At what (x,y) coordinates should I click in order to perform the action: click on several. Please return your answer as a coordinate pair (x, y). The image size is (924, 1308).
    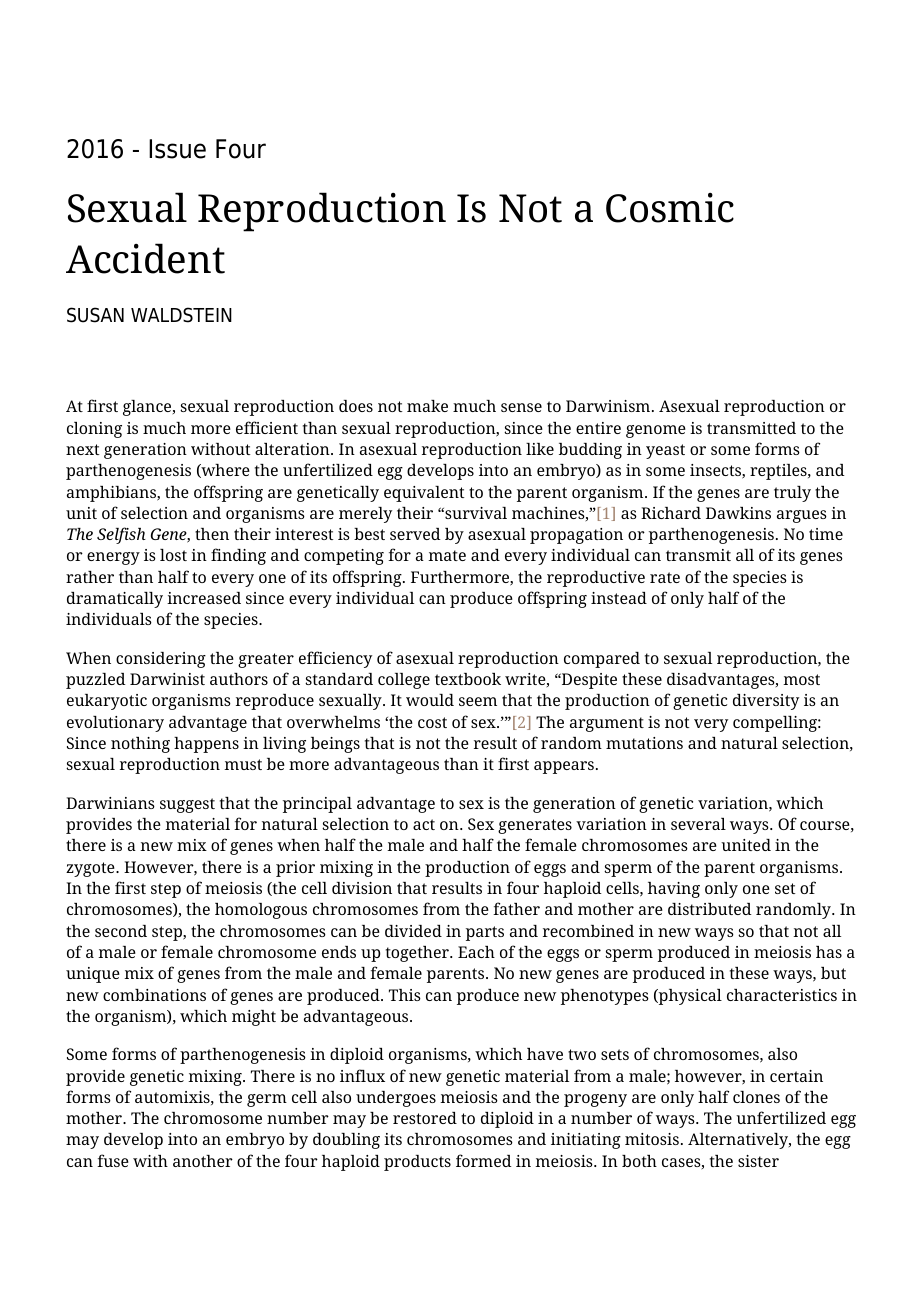
    Looking at the image, I should click on (698, 824).
